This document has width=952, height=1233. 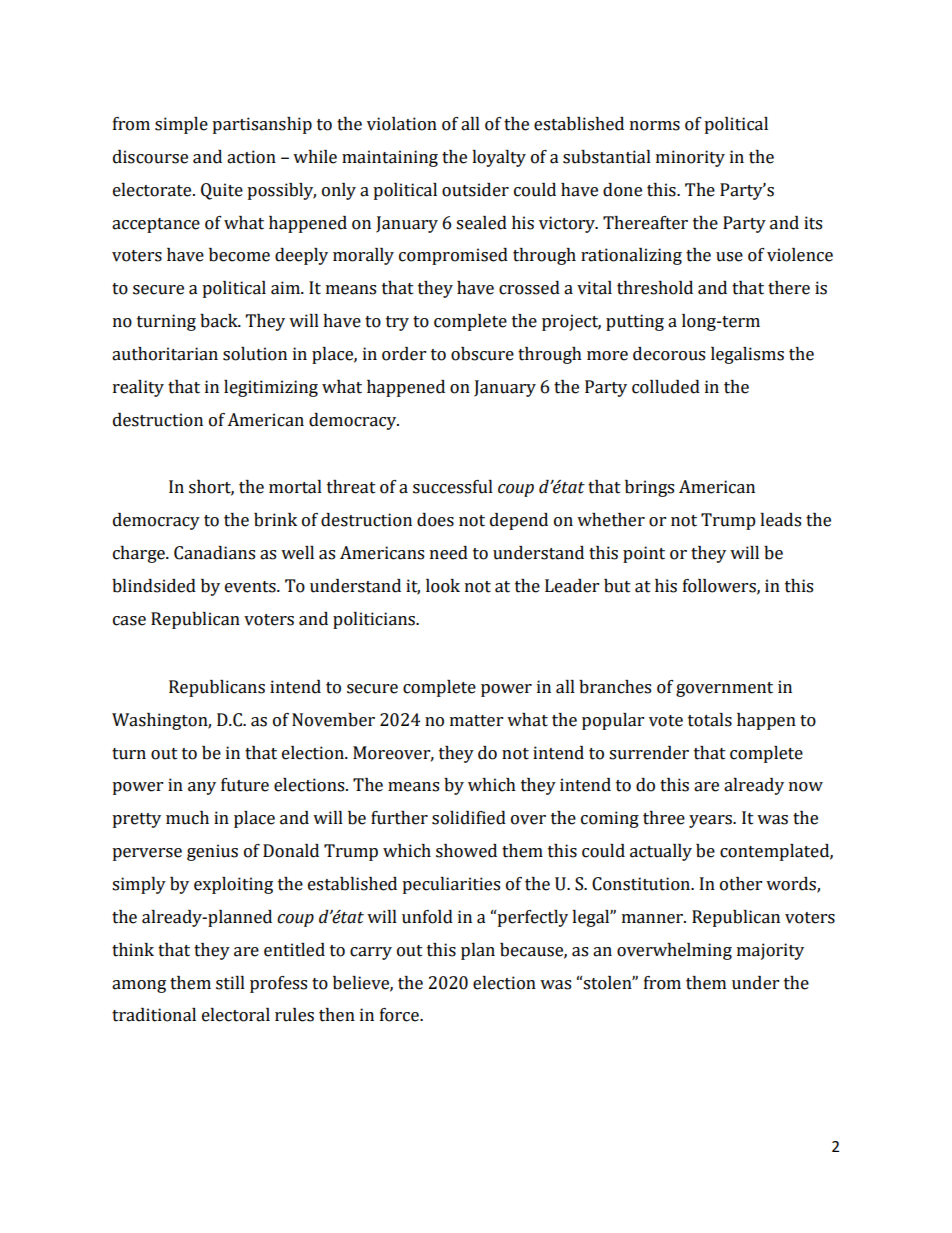 I want to click on any, so click(x=202, y=788).
